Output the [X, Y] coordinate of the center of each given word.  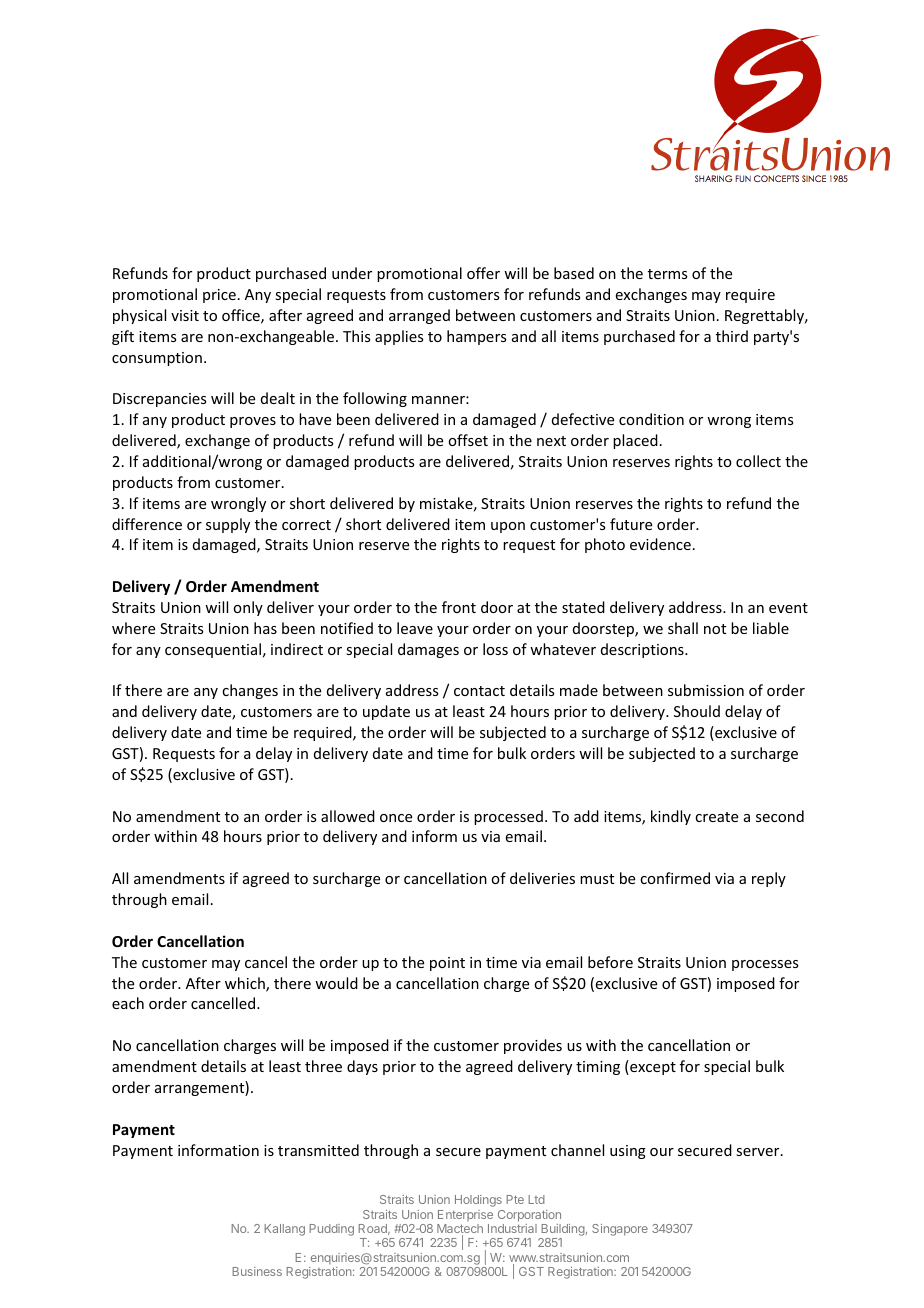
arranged [419, 316]
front [459, 607]
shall [683, 628]
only [248, 608]
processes [765, 965]
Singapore [620, 1230]
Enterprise [465, 1215]
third [732, 336]
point [447, 964]
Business [257, 1271]
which [246, 984]
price [219, 296]
